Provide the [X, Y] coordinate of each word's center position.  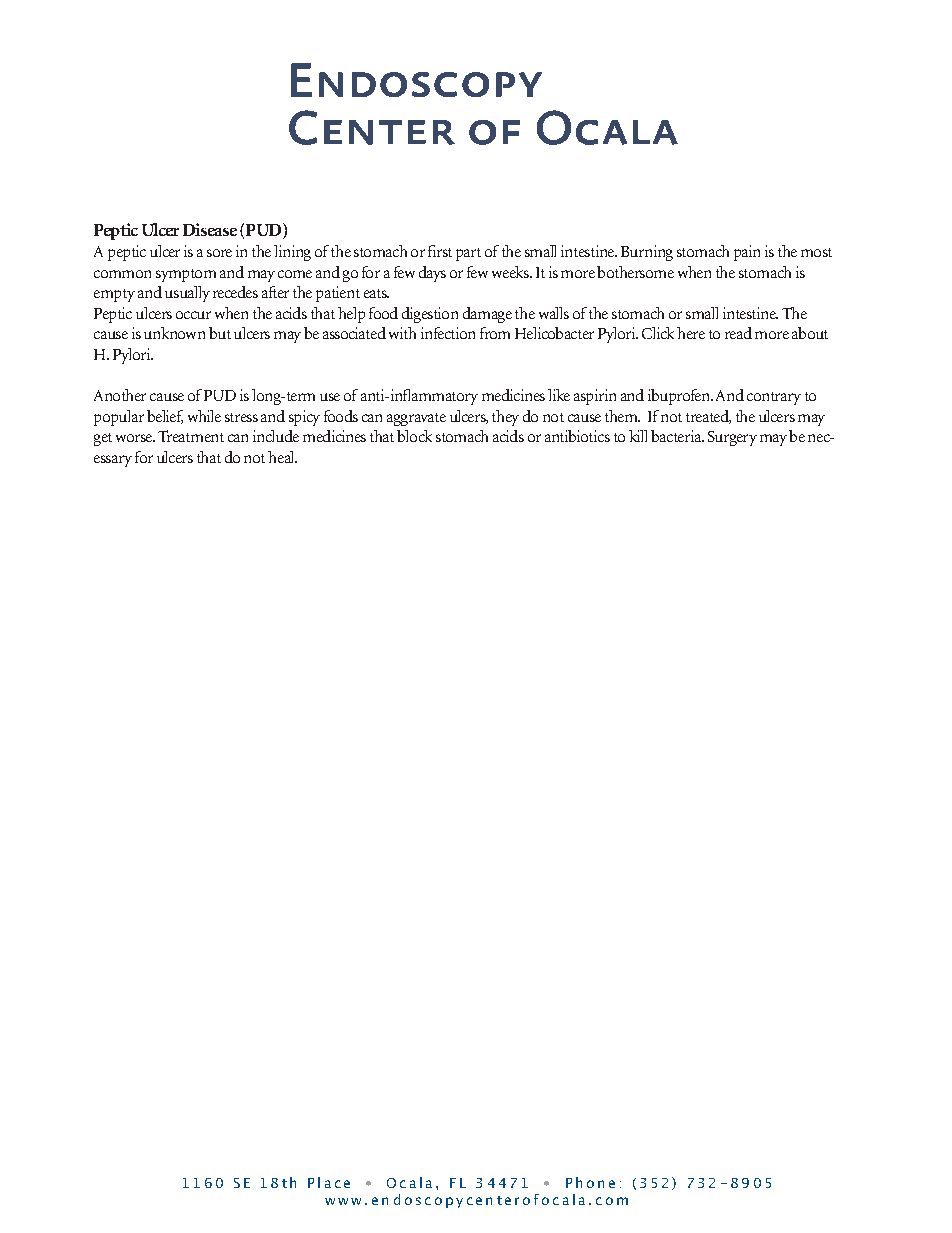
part [468, 254]
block [414, 436]
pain [747, 253]
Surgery [732, 438]
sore [219, 253]
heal [282, 457]
